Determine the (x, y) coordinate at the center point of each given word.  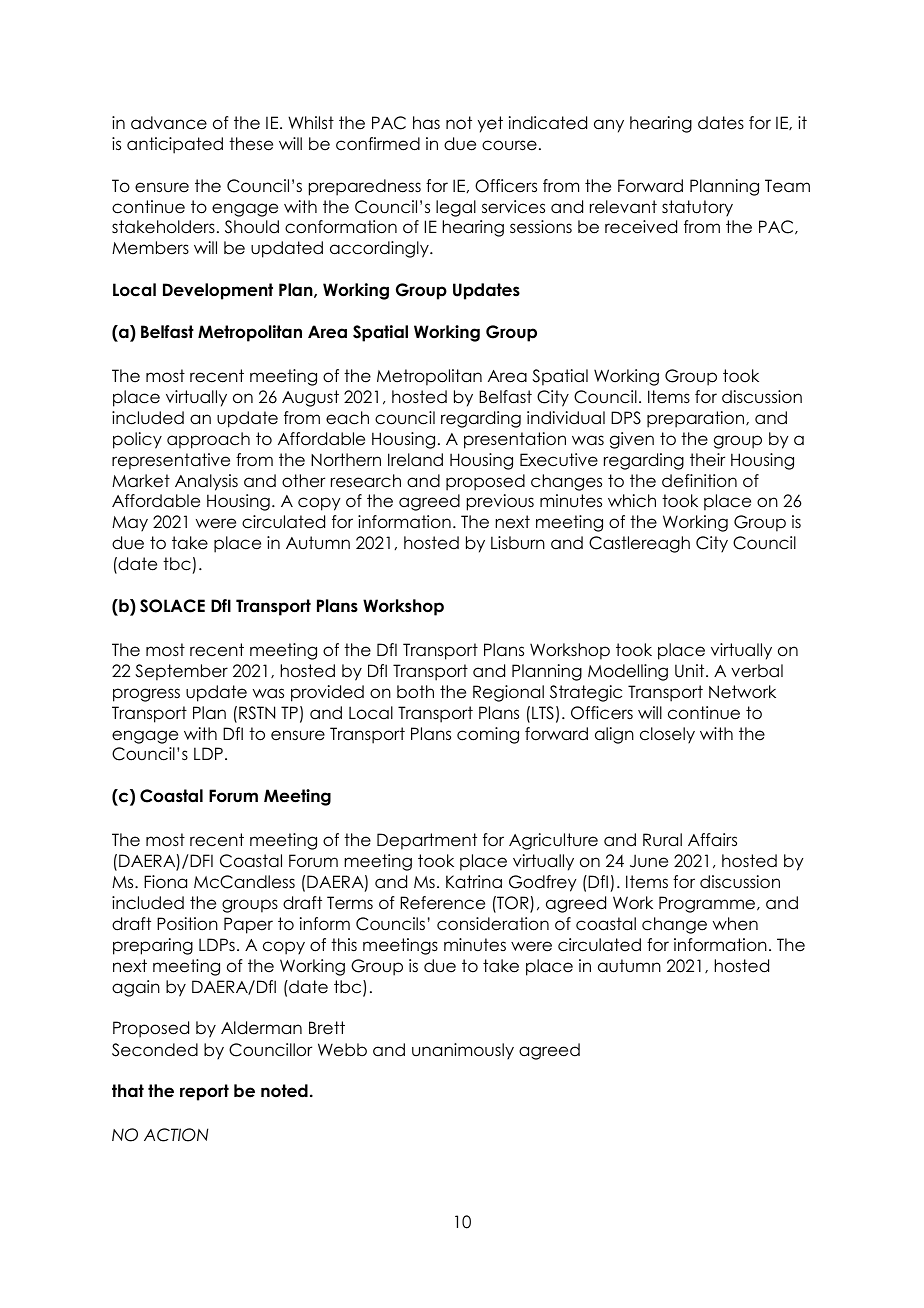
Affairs (712, 840)
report (204, 1092)
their (707, 460)
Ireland (415, 460)
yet (490, 124)
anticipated (175, 145)
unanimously (463, 1051)
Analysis (206, 482)
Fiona (165, 882)
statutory (697, 208)
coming (488, 735)
